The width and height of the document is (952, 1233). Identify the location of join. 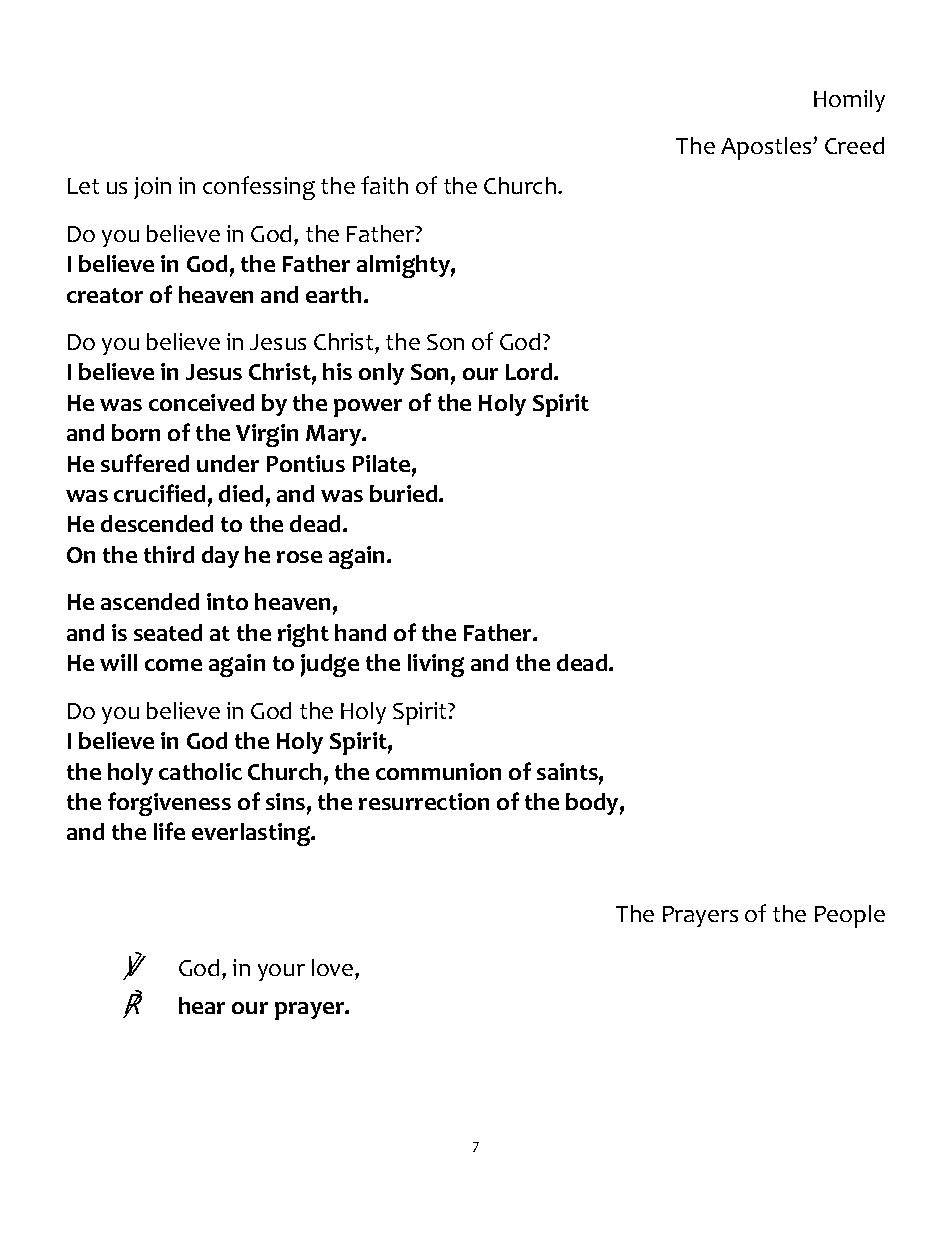
(152, 188).
